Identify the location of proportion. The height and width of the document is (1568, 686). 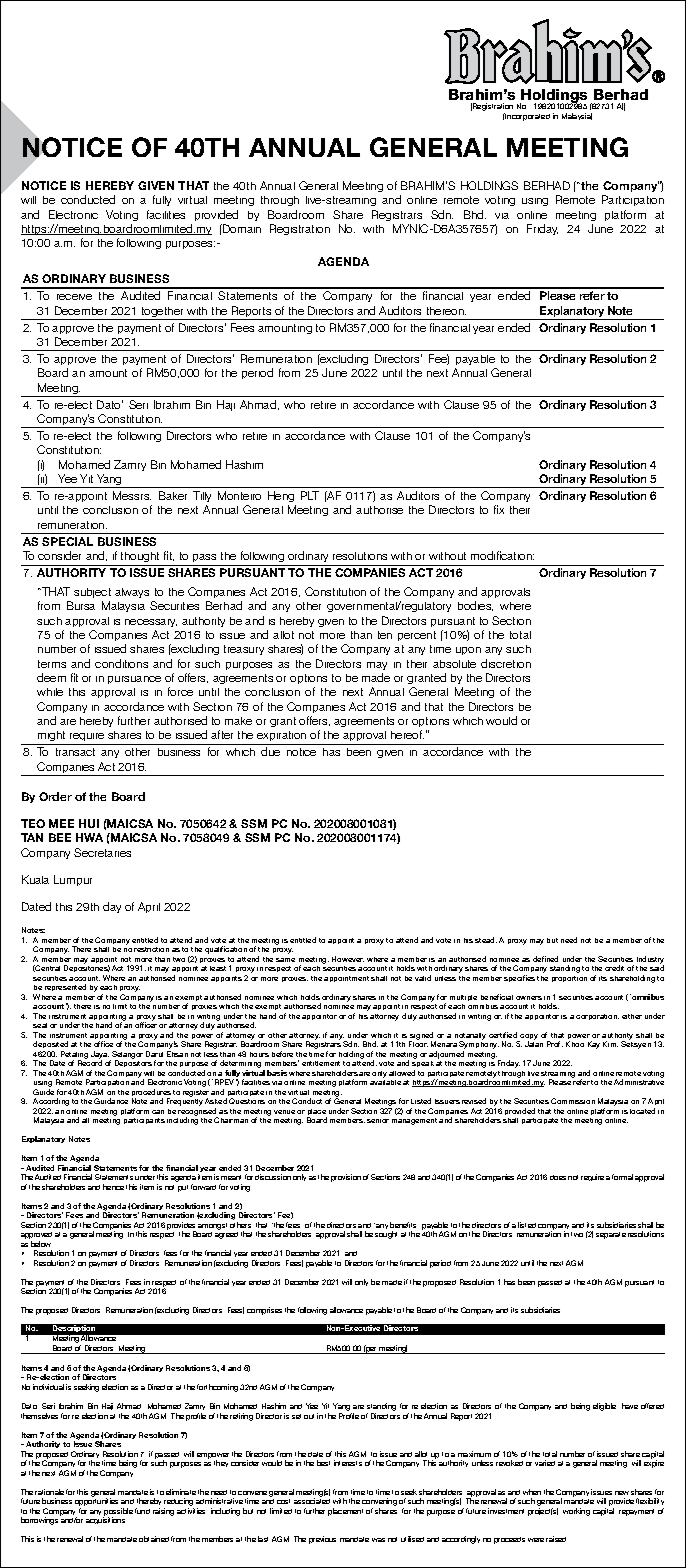
(569, 979).
